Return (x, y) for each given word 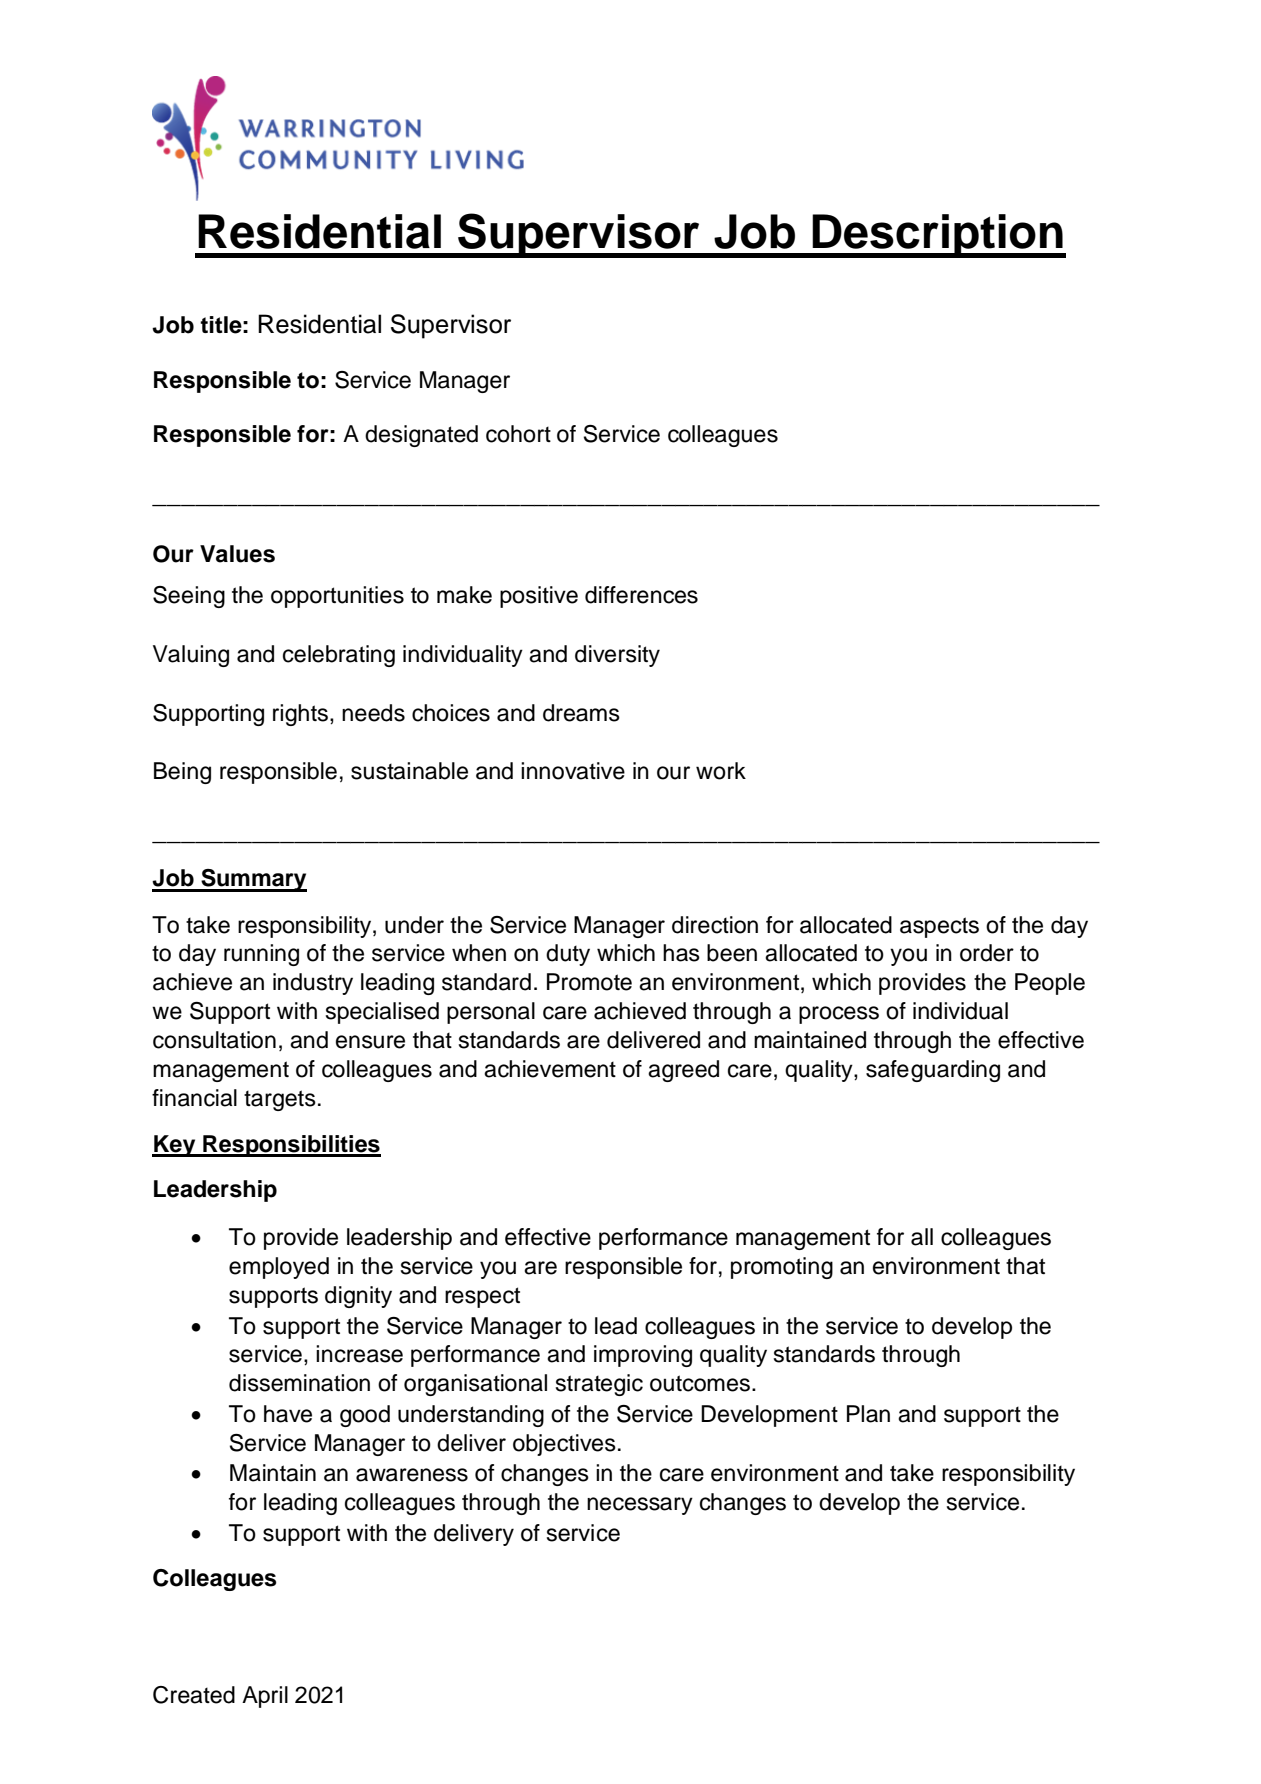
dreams (581, 713)
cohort (518, 434)
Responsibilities (291, 1146)
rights (300, 715)
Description (938, 236)
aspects (939, 927)
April (265, 1697)
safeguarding (933, 1071)
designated (421, 436)
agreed (683, 1071)
